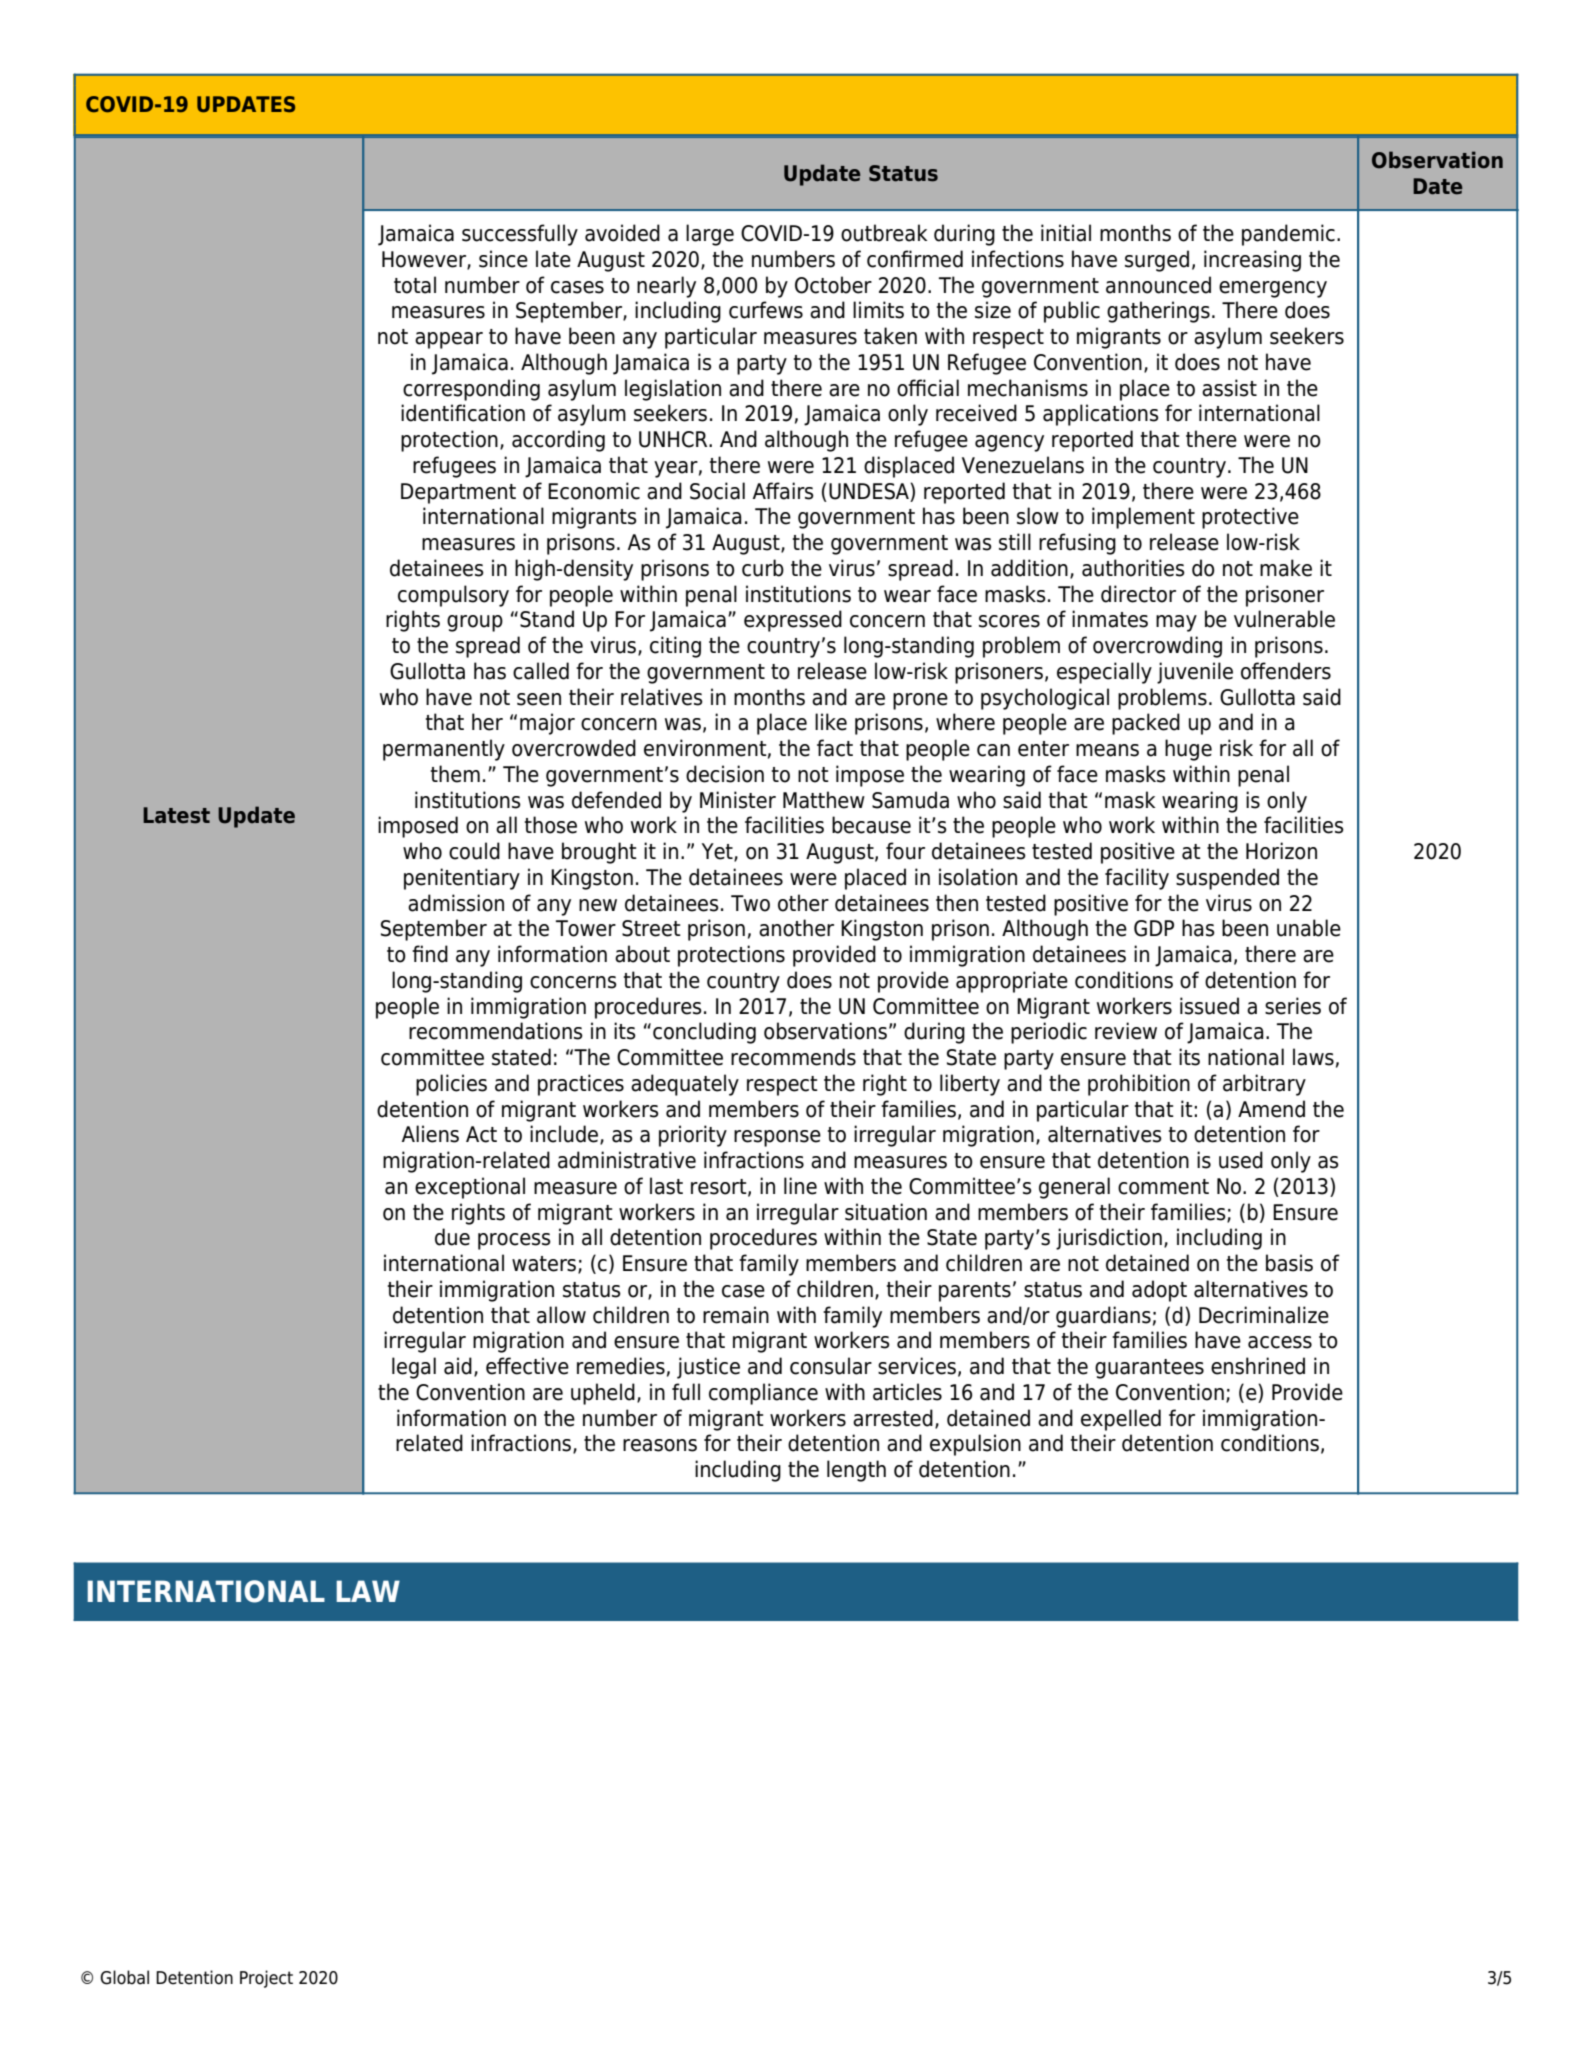 The height and width of the screenshot is (2060, 1592). I want to click on reasons, so click(660, 1445).
